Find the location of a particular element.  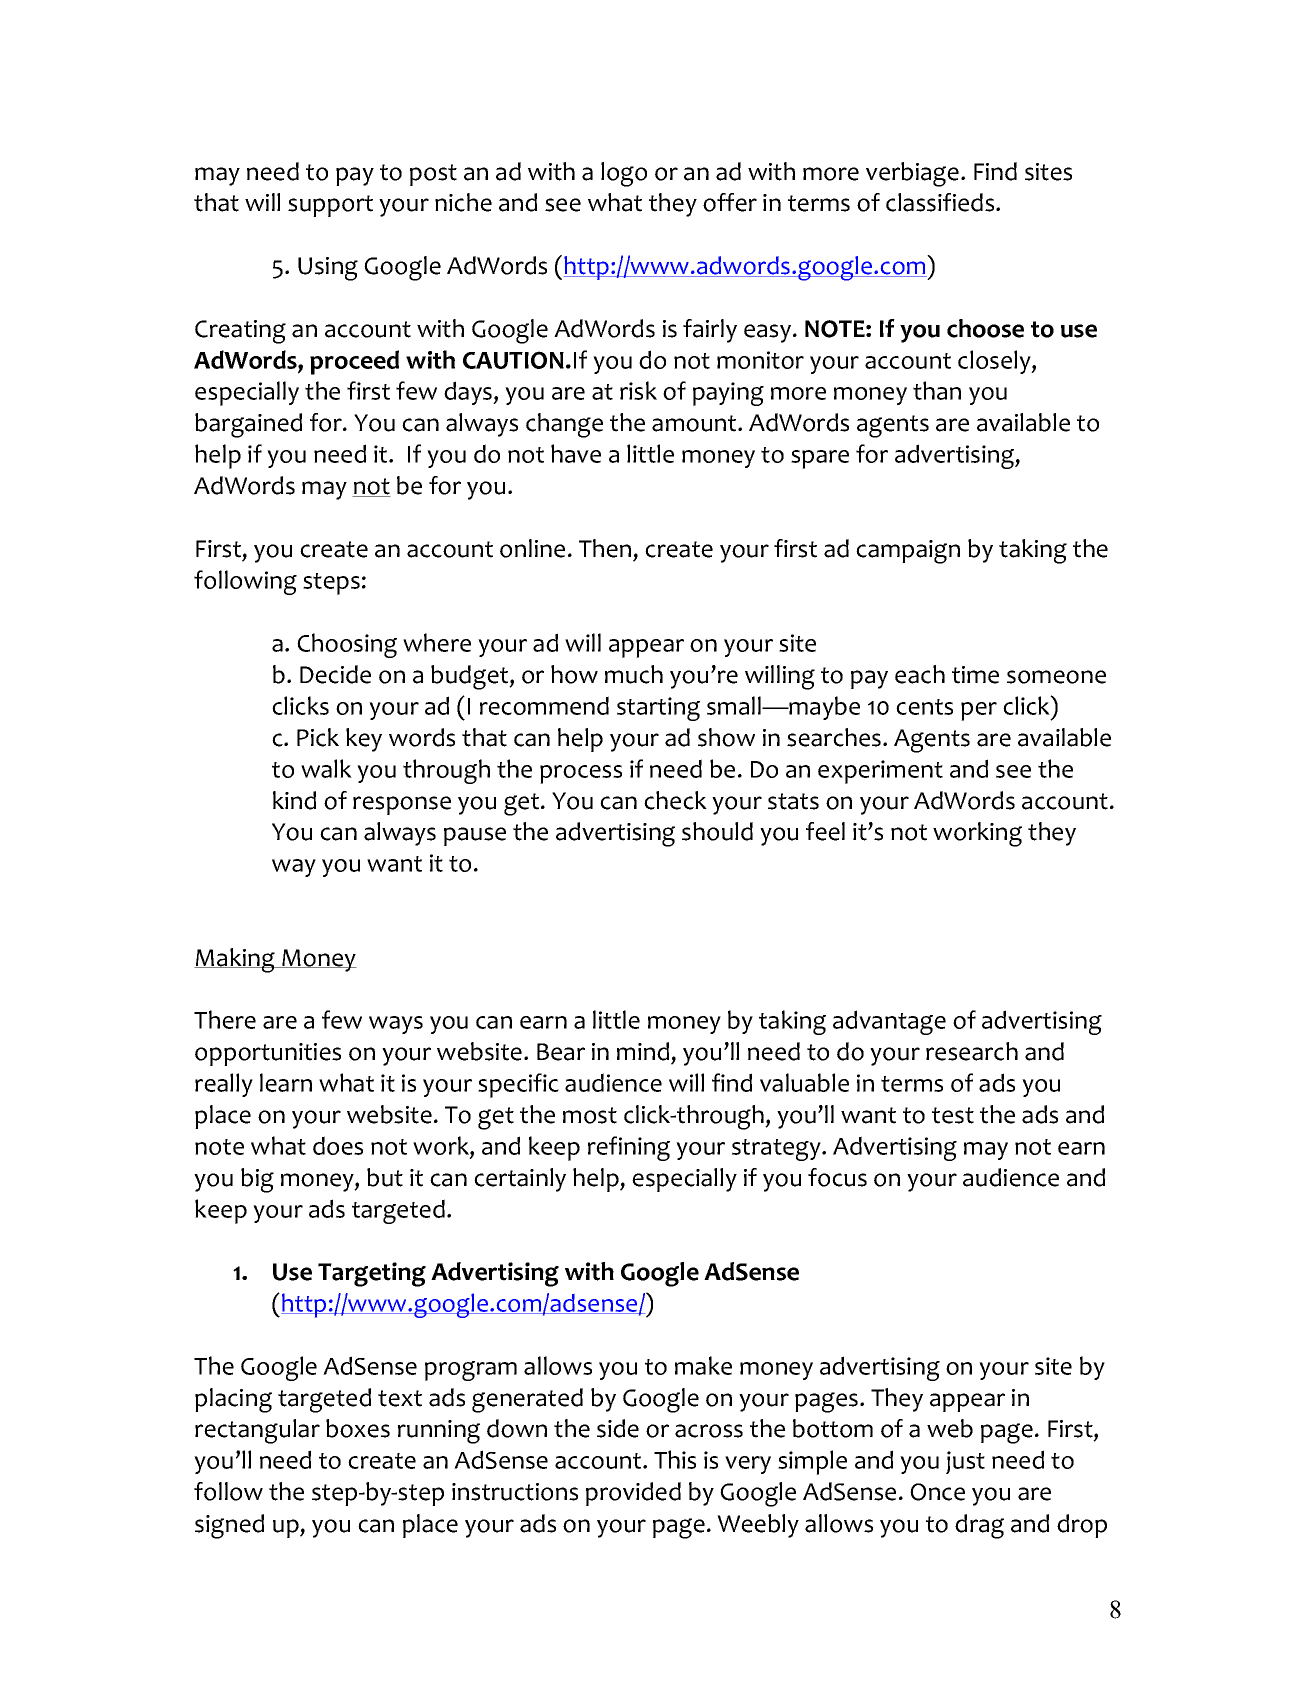

logo is located at coordinates (624, 174).
